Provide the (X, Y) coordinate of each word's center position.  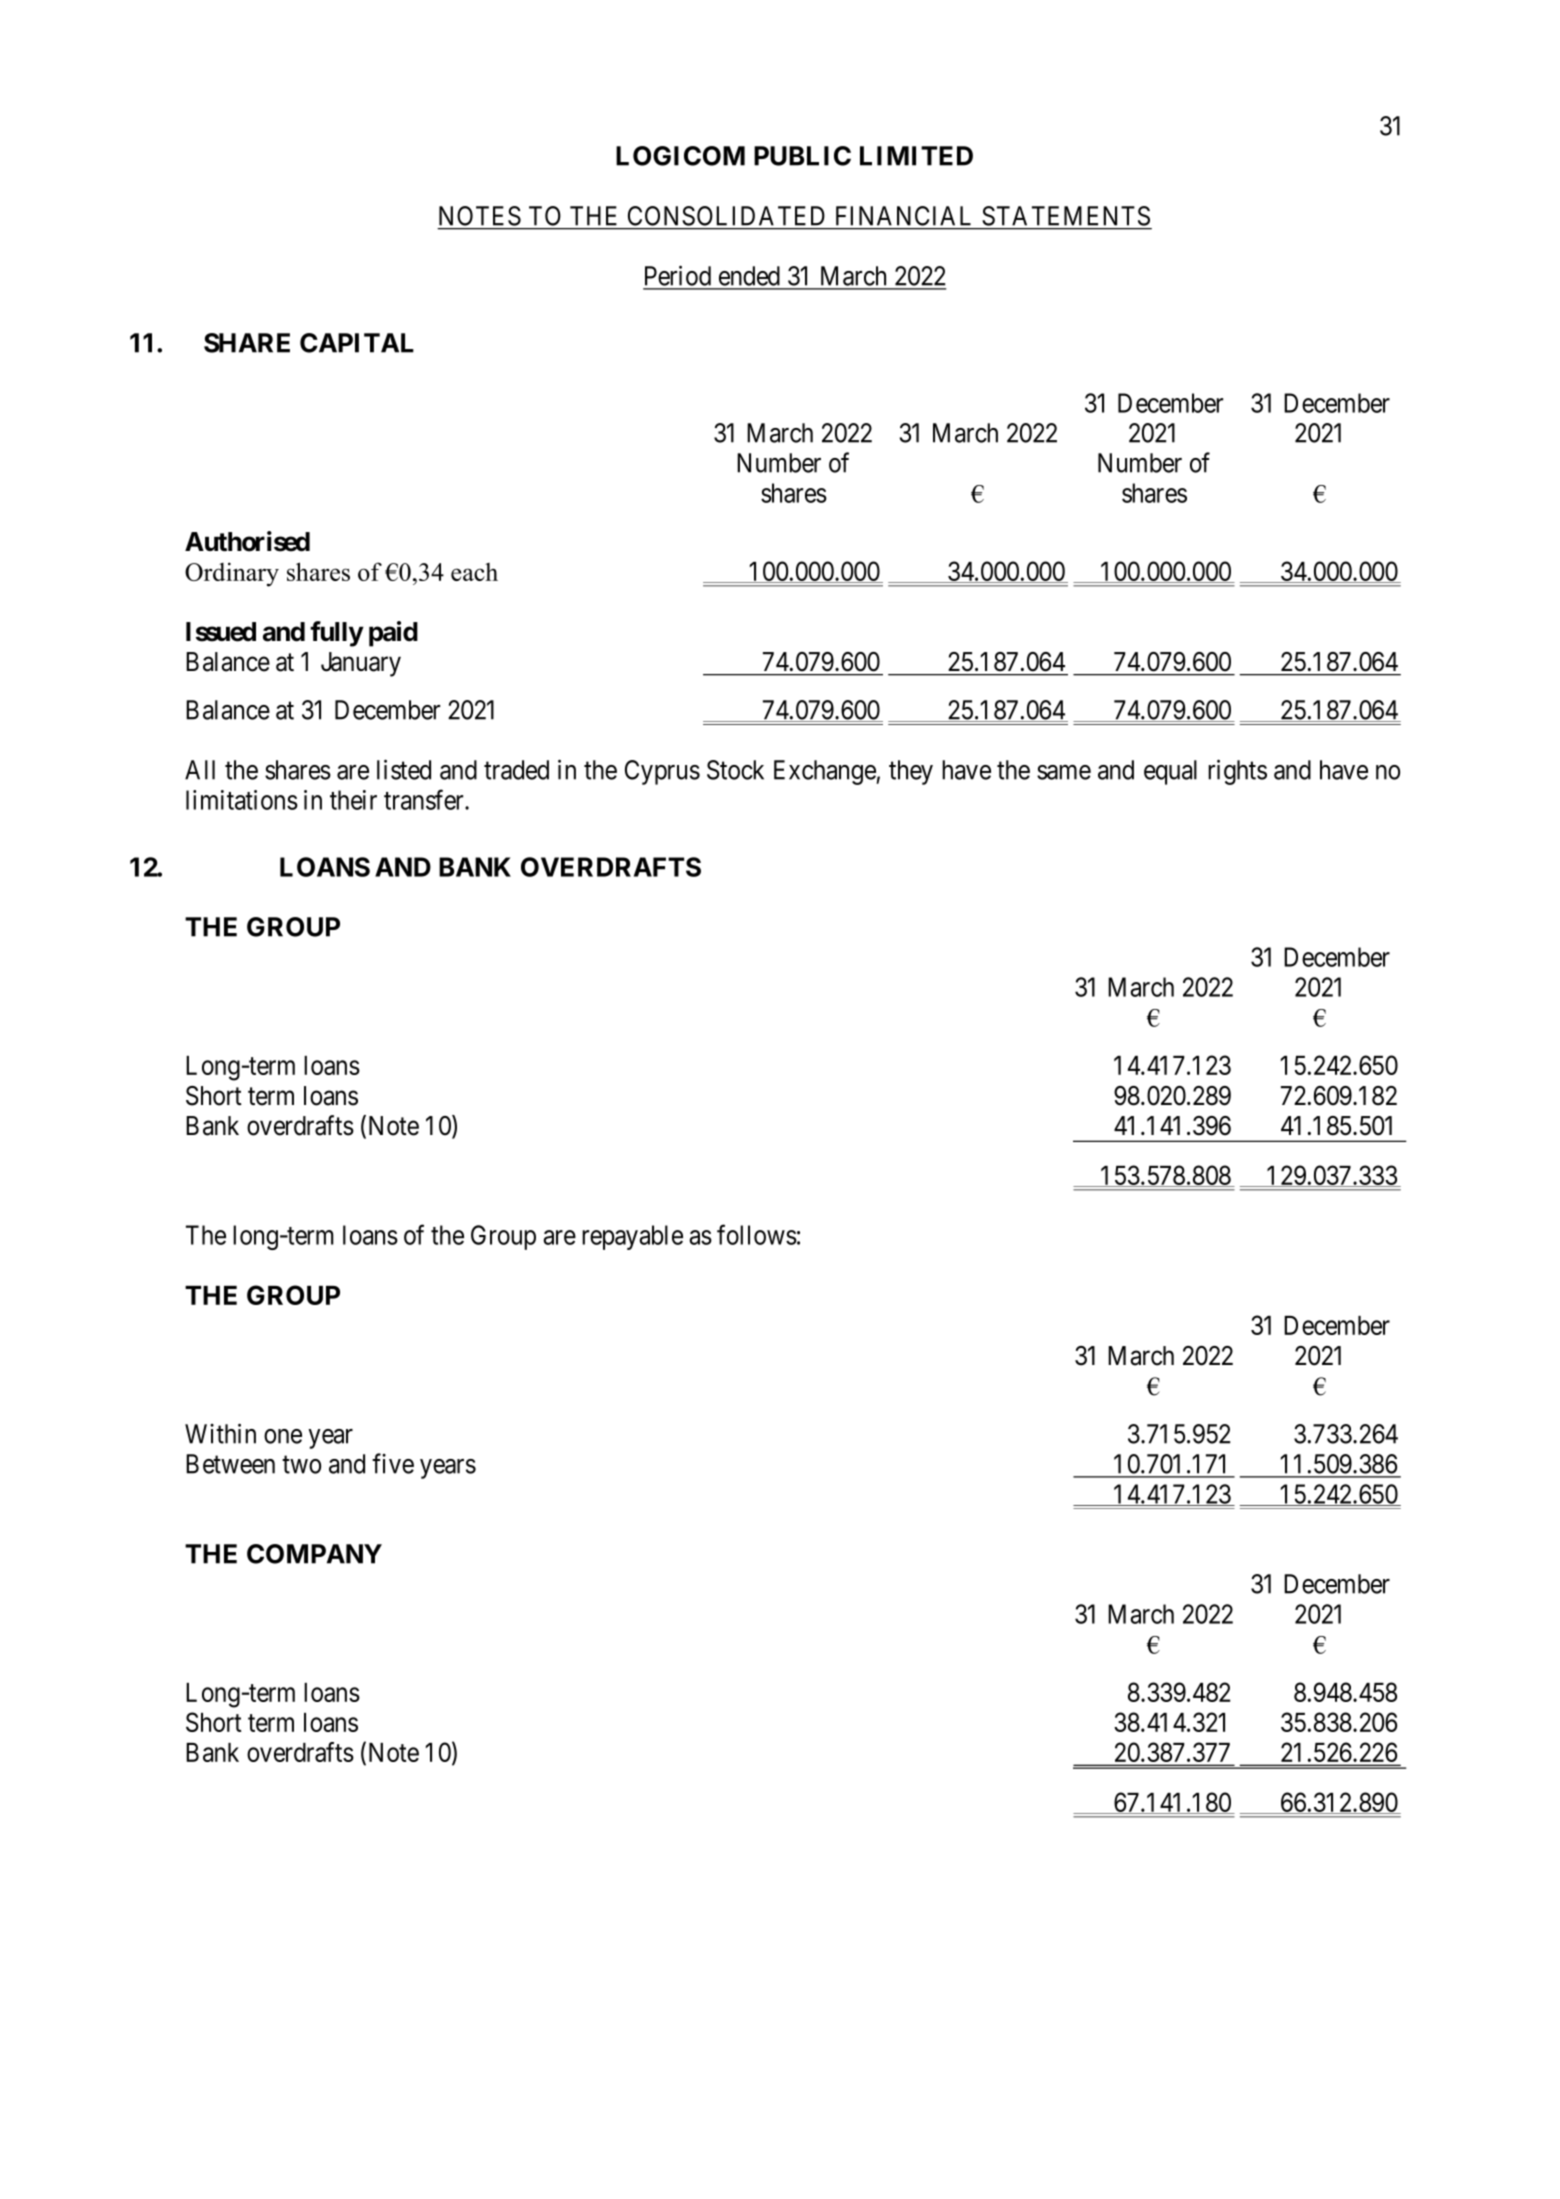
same (1064, 772)
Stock (735, 770)
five (393, 1463)
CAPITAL (357, 343)
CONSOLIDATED (726, 216)
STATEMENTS (1066, 216)
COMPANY (314, 1554)
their (353, 800)
